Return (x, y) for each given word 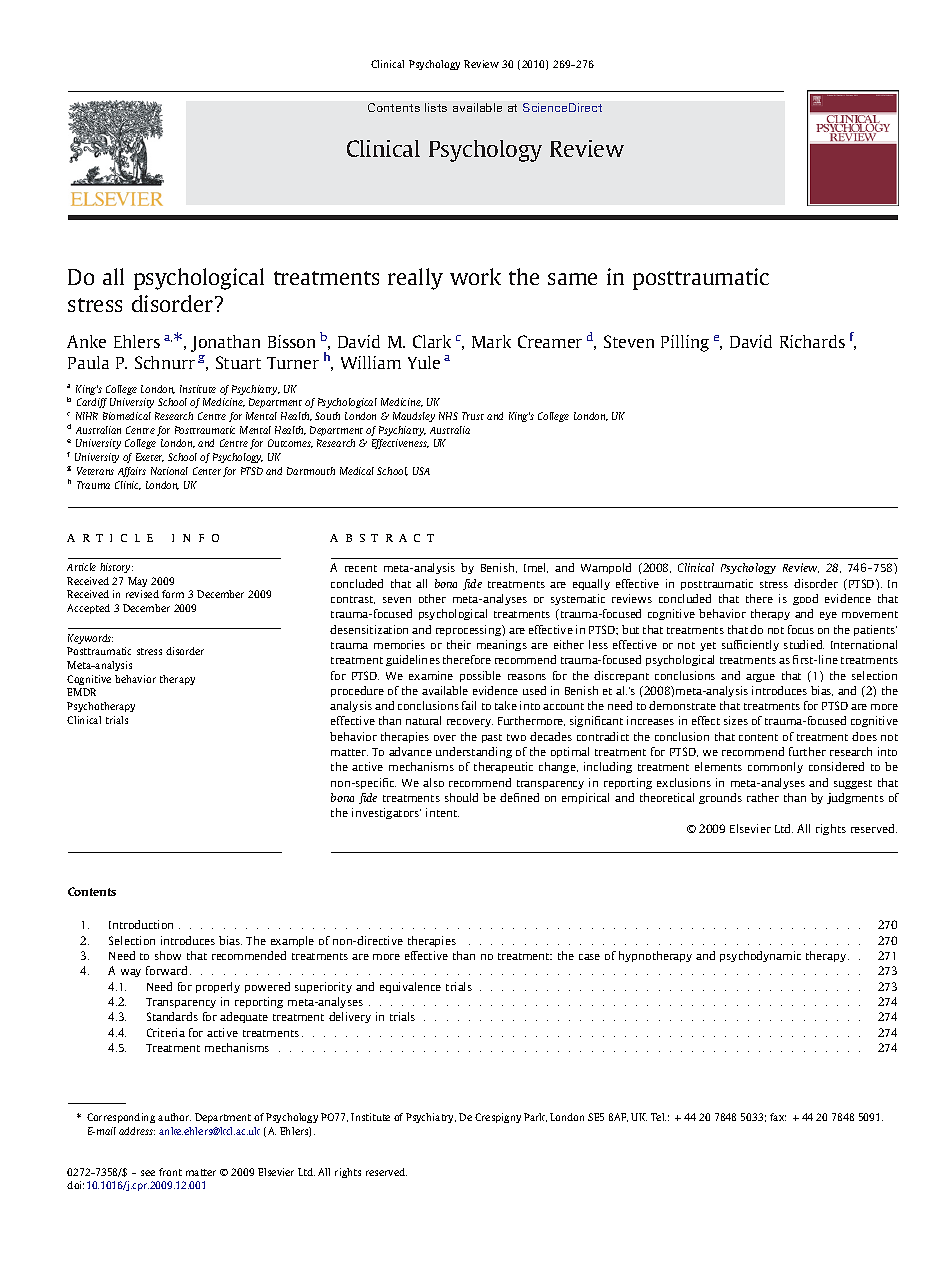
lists (436, 107)
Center (207, 471)
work (475, 276)
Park (535, 1117)
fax (778, 1117)
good (805, 599)
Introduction (141, 924)
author (174, 1117)
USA (421, 471)
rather (763, 797)
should (461, 797)
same (572, 279)
